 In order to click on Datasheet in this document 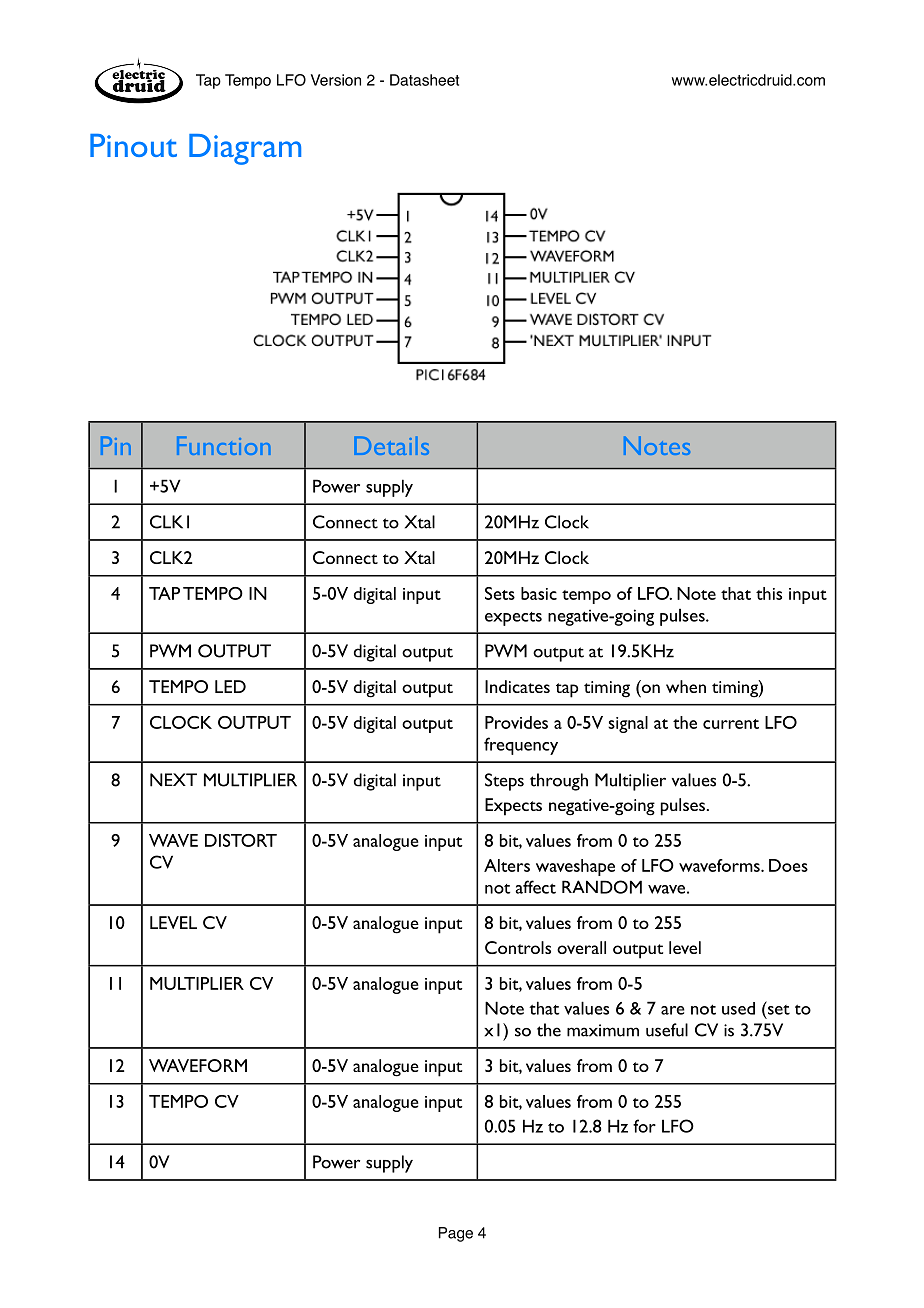, I will do `click(424, 80)`.
